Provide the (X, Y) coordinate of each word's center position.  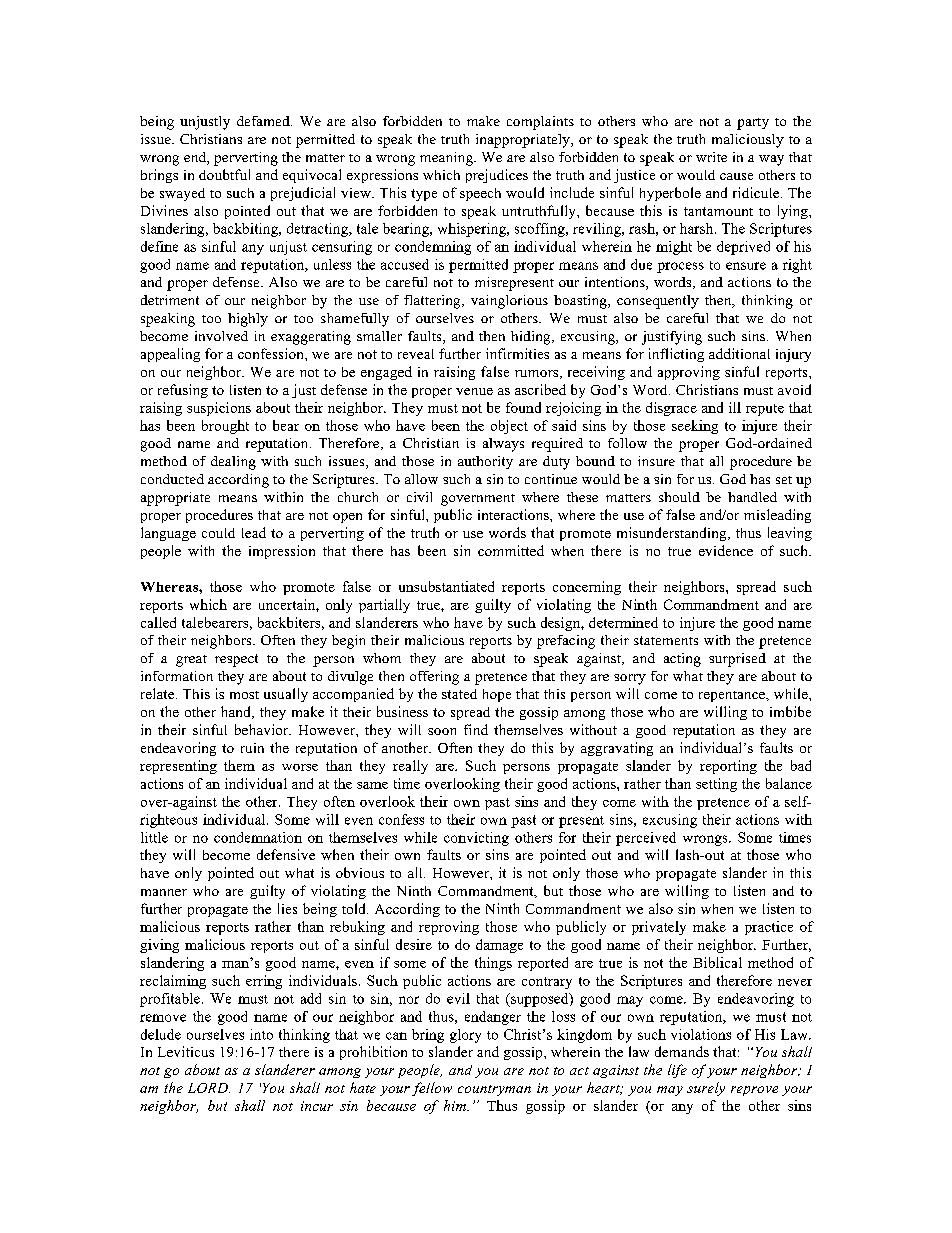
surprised (737, 660)
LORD (209, 1088)
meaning (447, 159)
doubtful (224, 174)
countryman (494, 1090)
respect (236, 660)
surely (706, 1089)
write (711, 157)
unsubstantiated (446, 586)
